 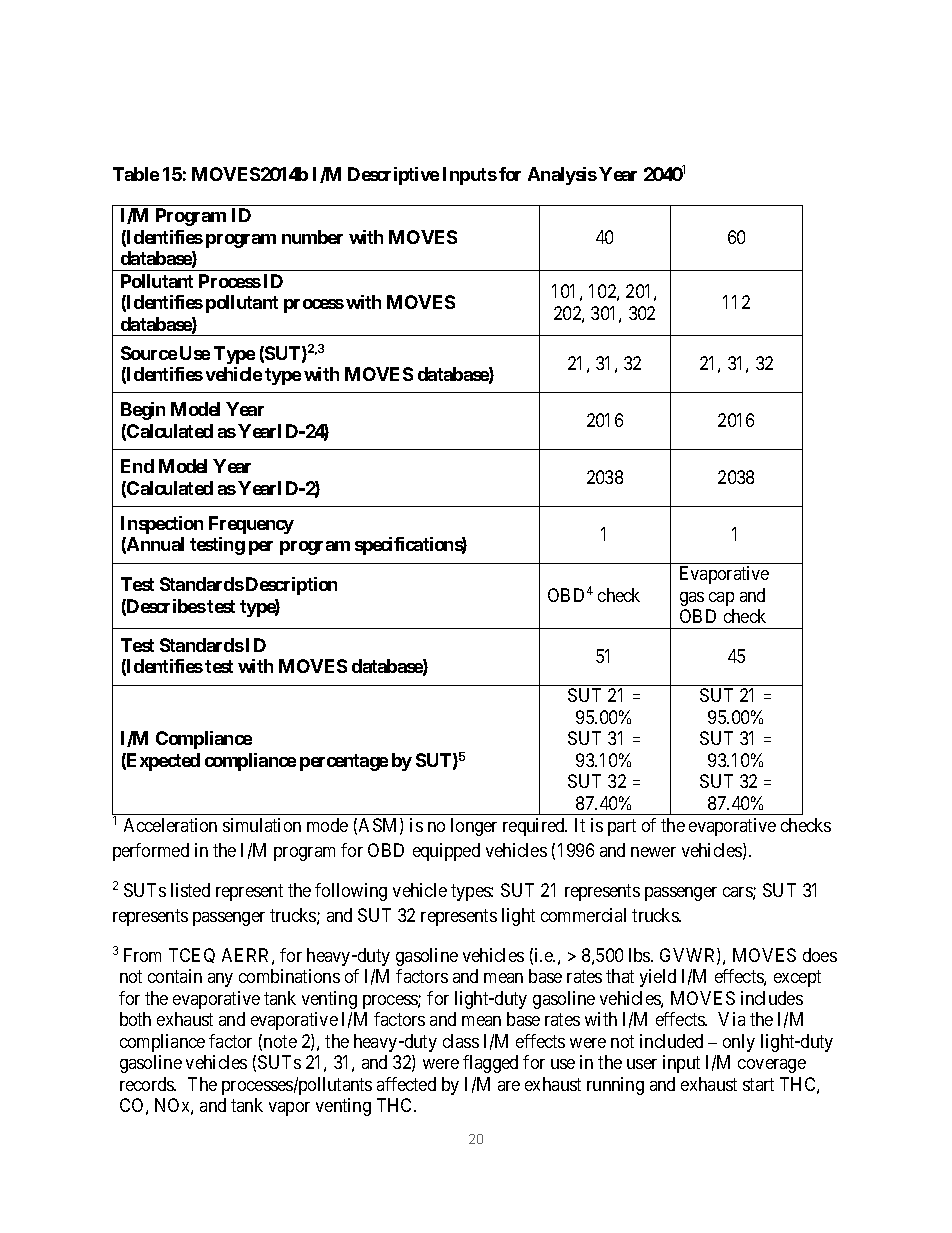 What do you see at coordinates (562, 176) in the document?
I see `Analysis` at bounding box center [562, 176].
